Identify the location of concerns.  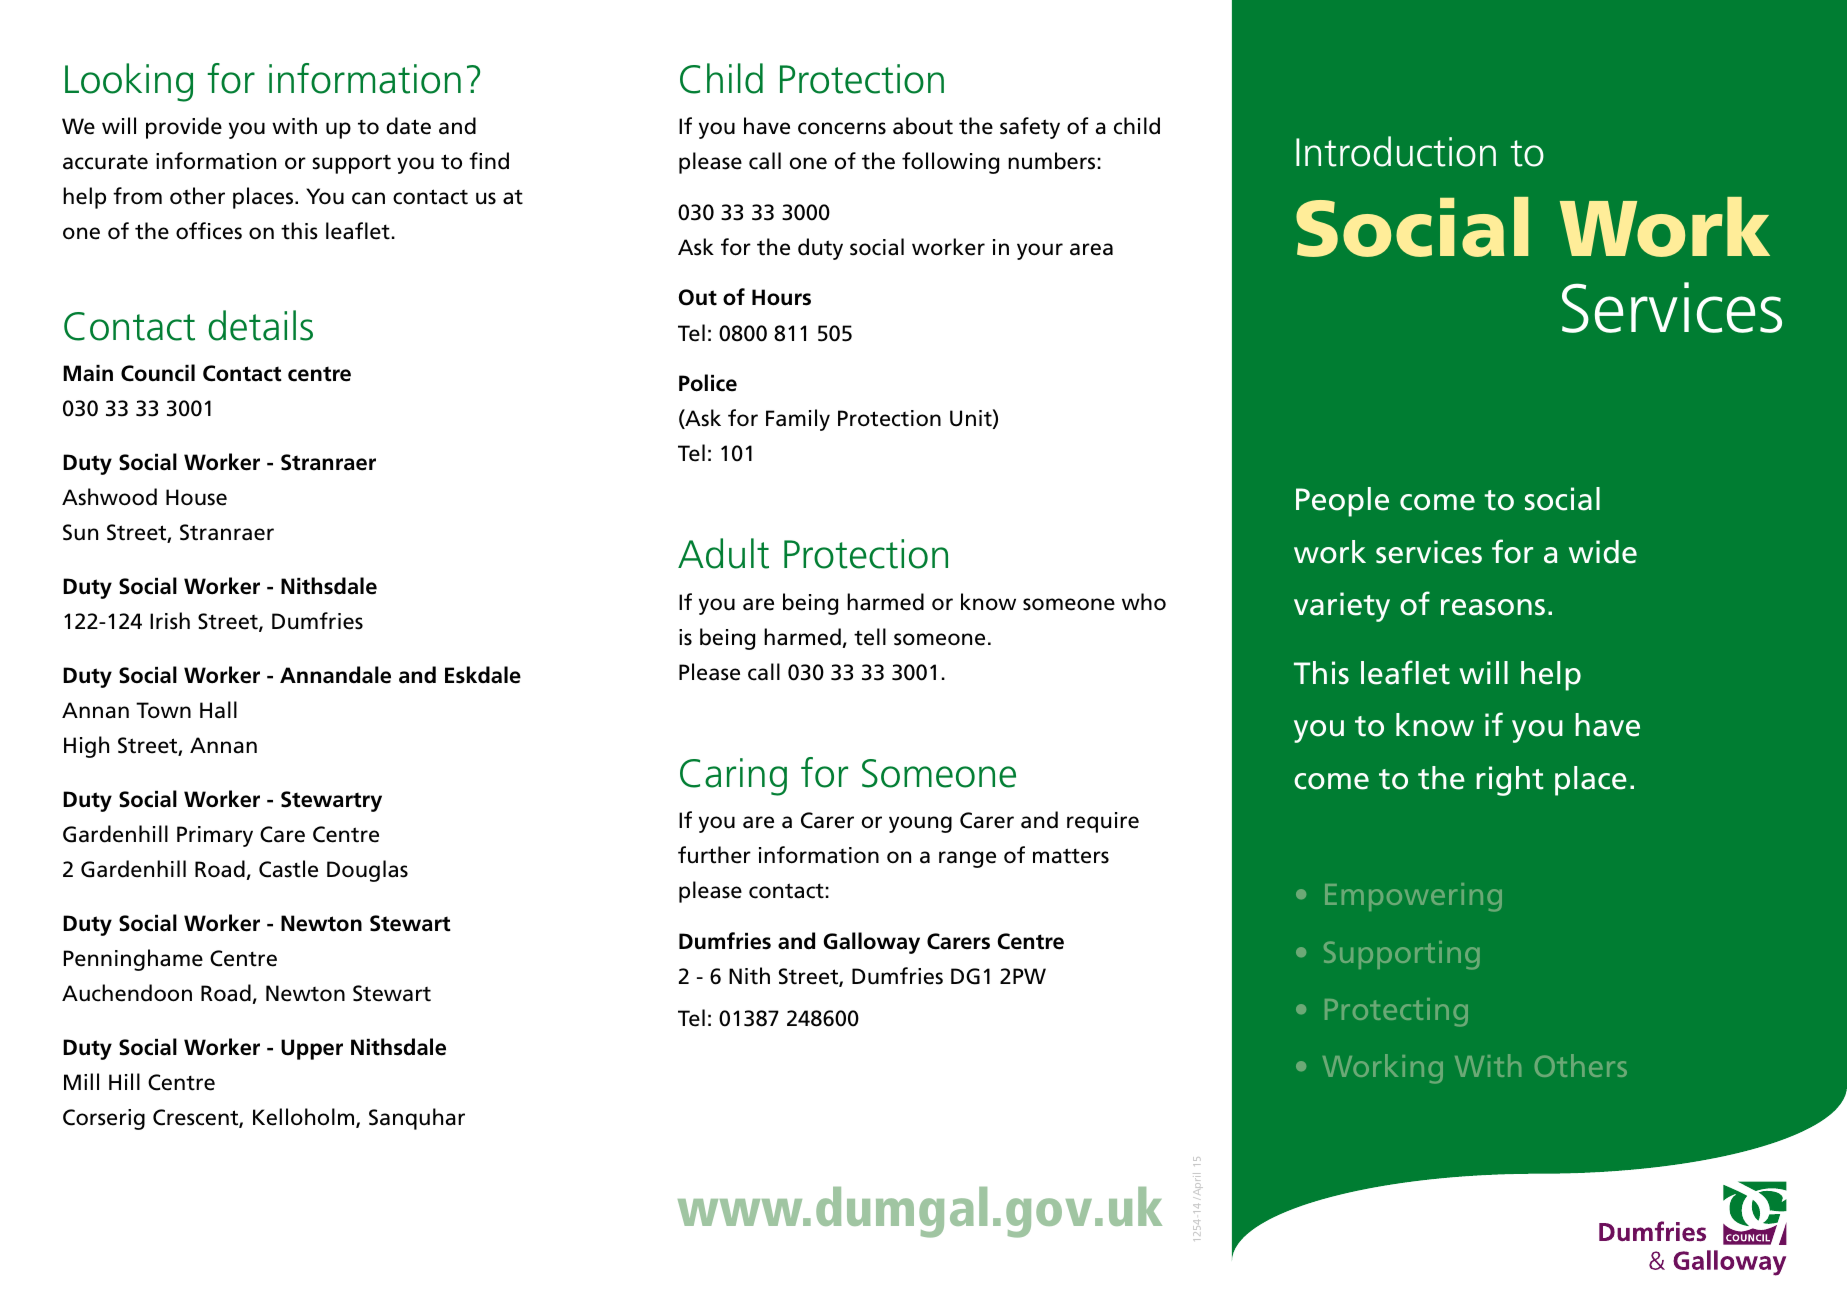
(842, 128).
